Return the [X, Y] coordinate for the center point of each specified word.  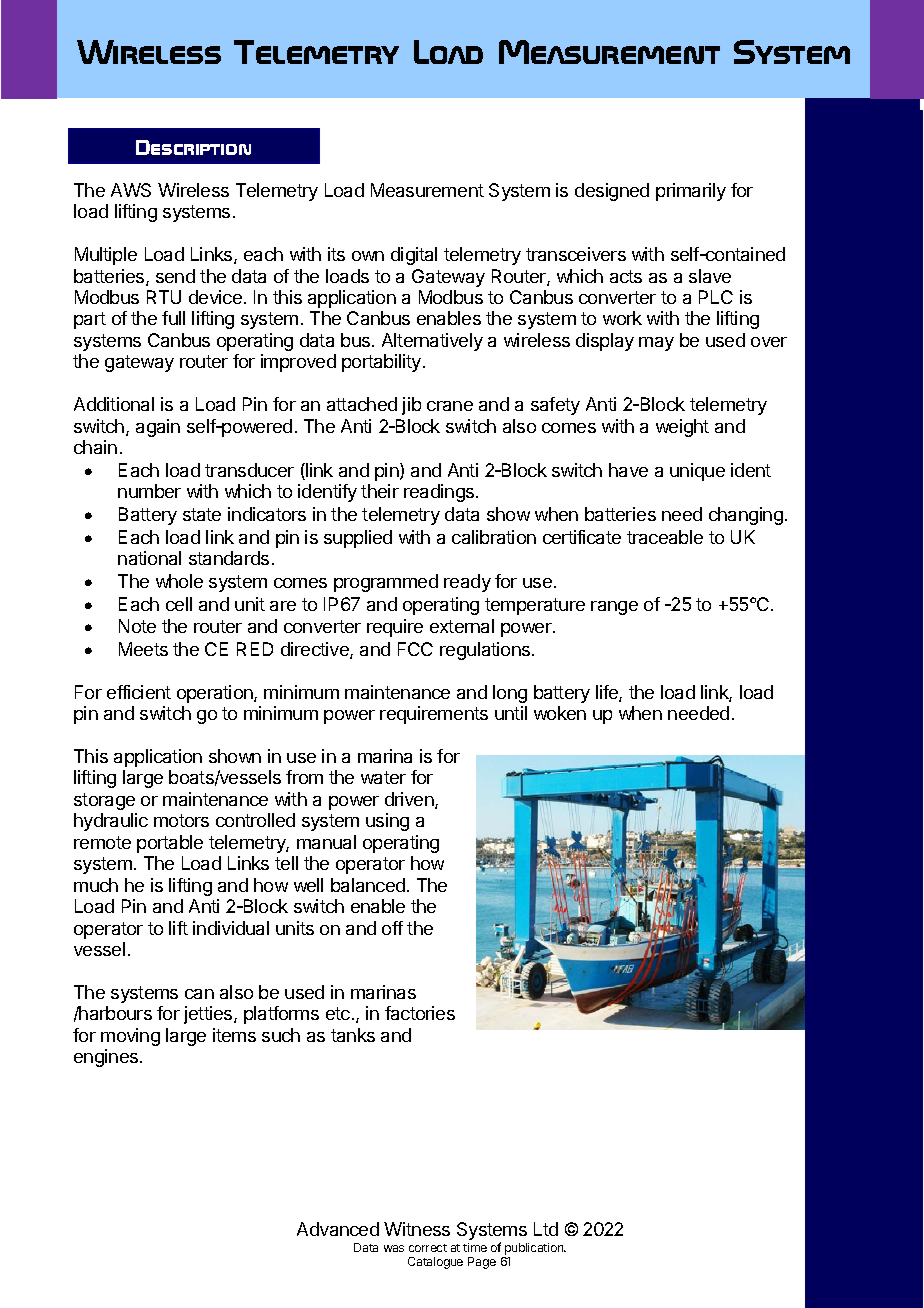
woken [560, 713]
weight [682, 428]
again [158, 428]
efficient [139, 692]
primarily [691, 192]
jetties [209, 1015]
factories [420, 1013]
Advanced [338, 1229]
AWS [131, 190]
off [392, 928]
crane [450, 406]
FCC [415, 649]
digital [414, 256]
